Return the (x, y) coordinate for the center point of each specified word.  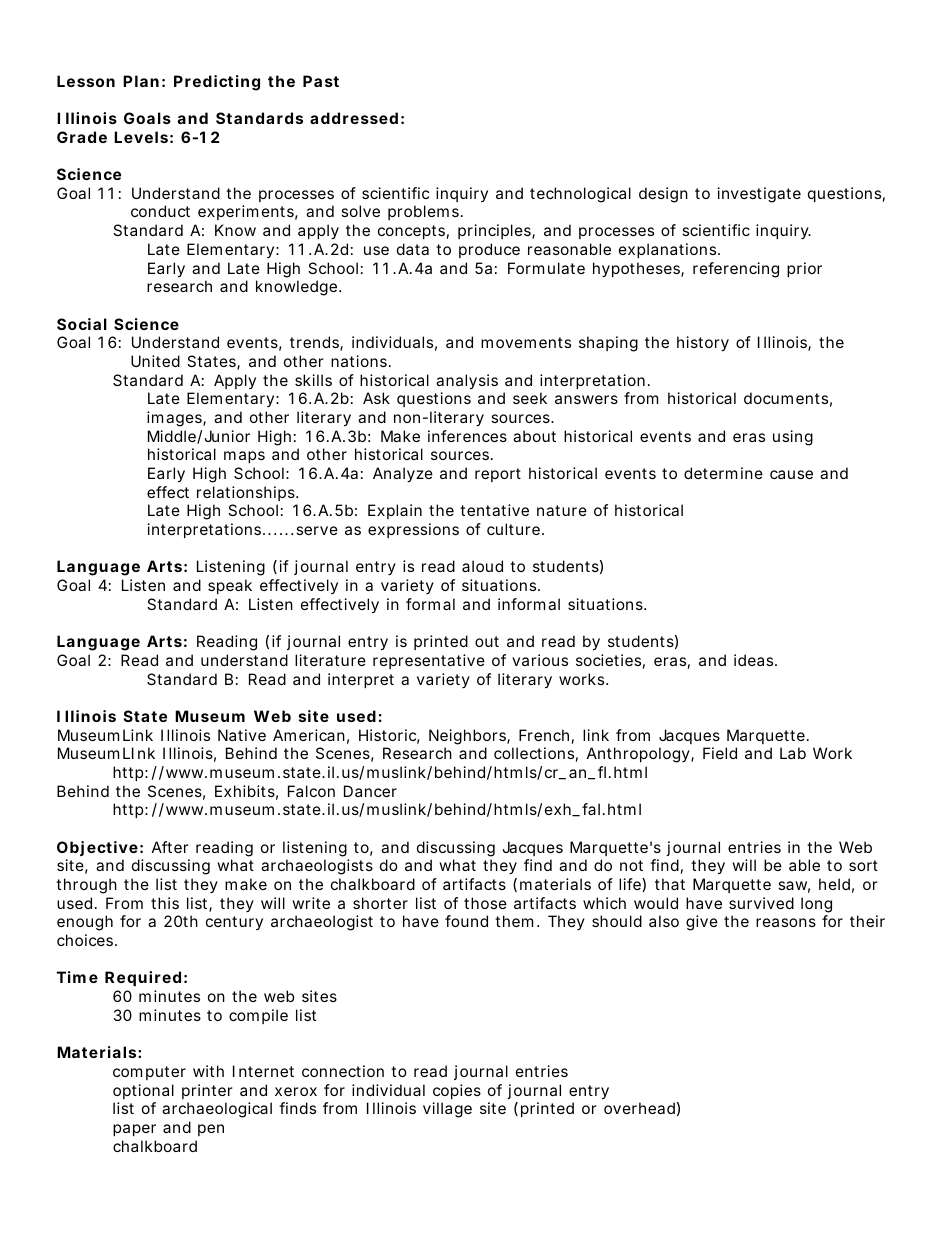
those (485, 903)
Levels (141, 137)
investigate (759, 195)
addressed (354, 118)
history (703, 344)
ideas (755, 660)
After (170, 847)
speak (230, 586)
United (155, 361)
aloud (482, 566)
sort (863, 865)
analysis (467, 383)
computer (149, 1073)
